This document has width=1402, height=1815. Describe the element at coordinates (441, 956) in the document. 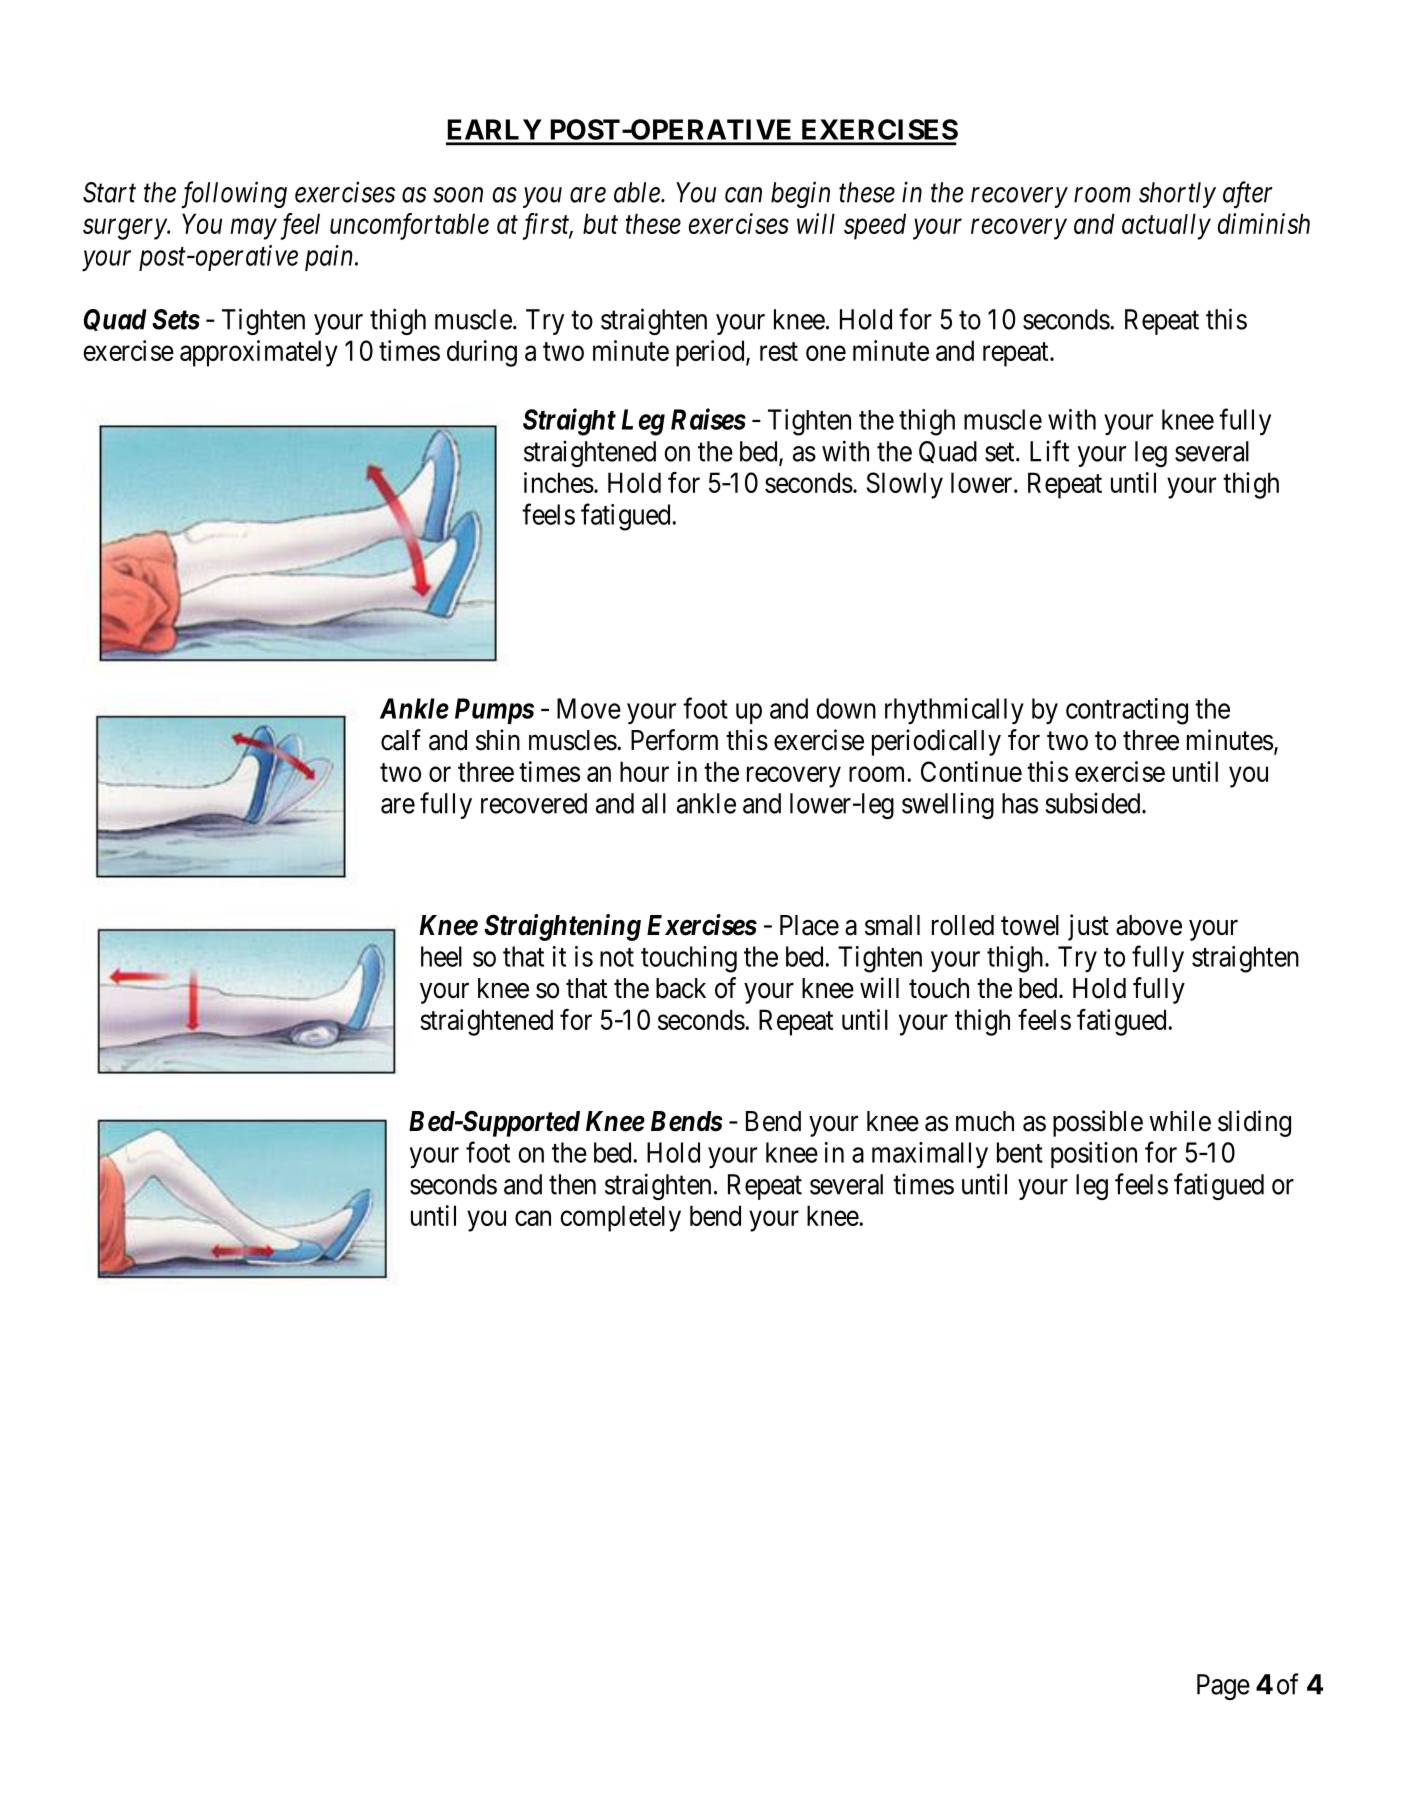

I see `heel` at that location.
